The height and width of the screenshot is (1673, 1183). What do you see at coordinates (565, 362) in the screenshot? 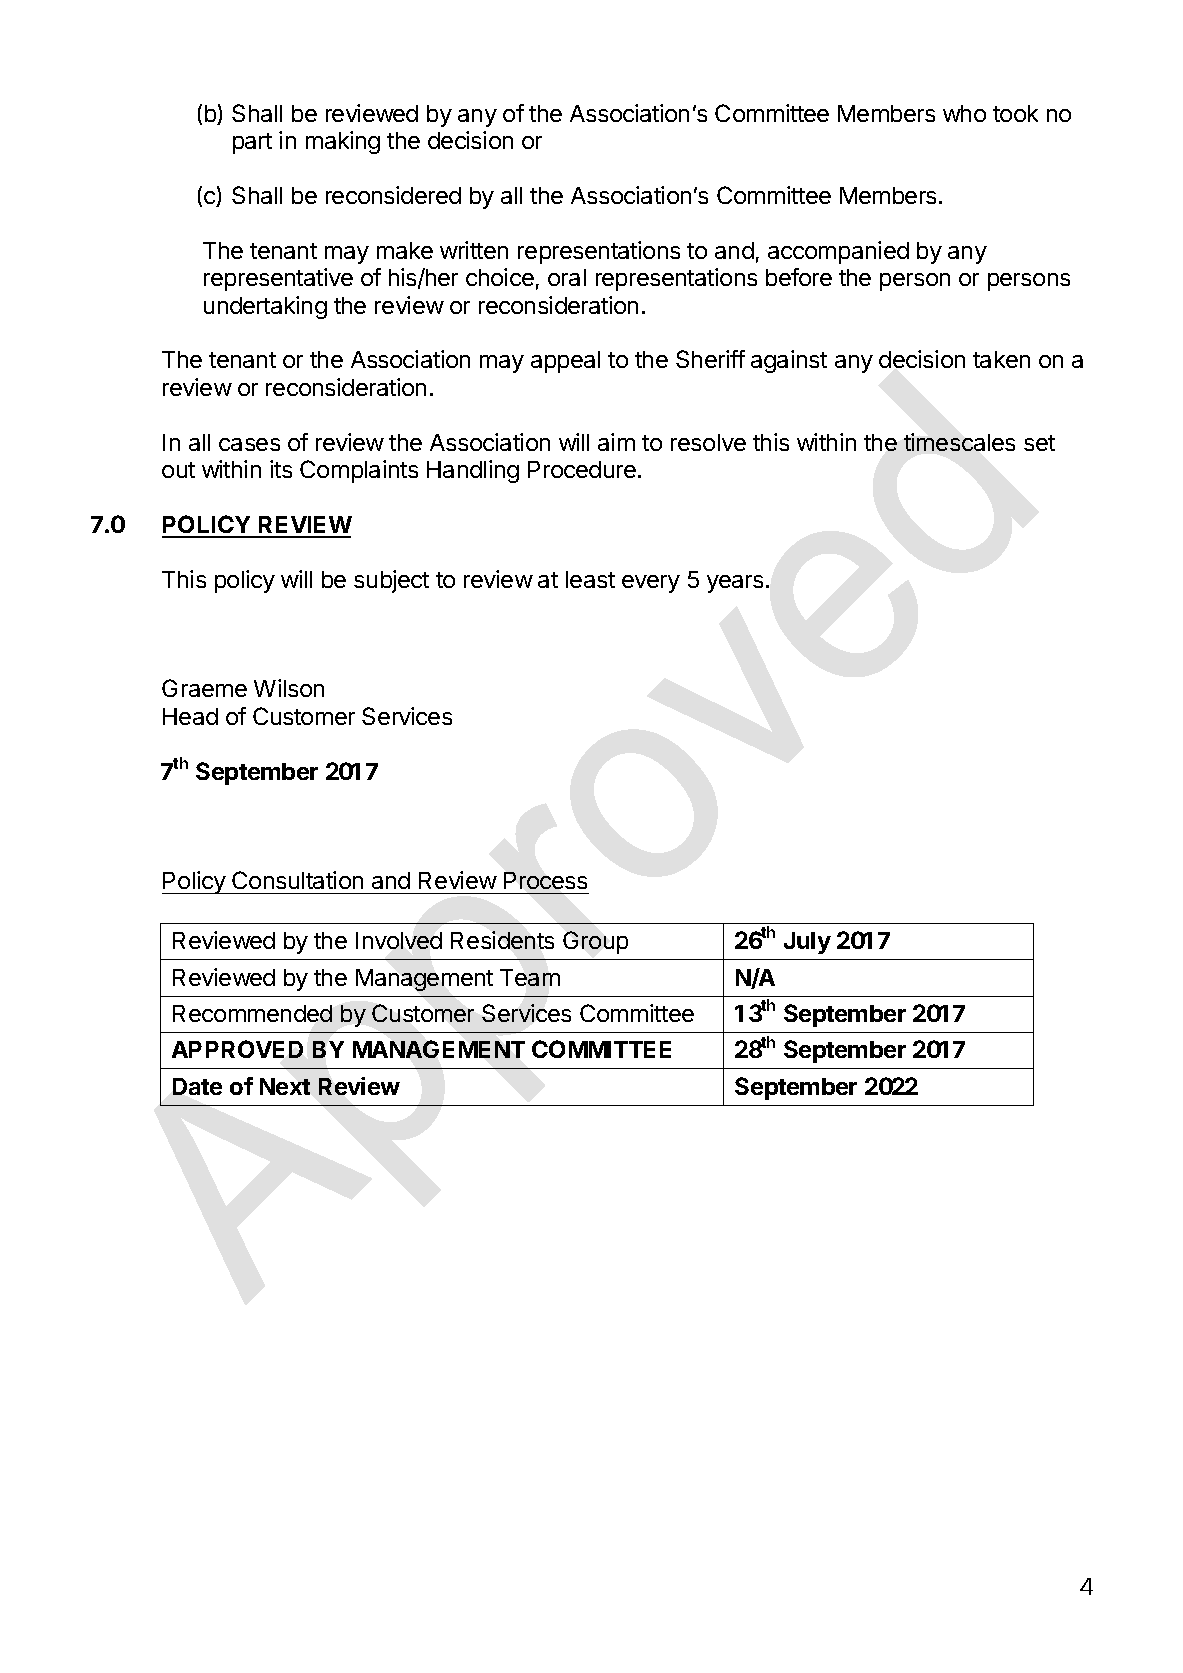
I see `appeal` at bounding box center [565, 362].
